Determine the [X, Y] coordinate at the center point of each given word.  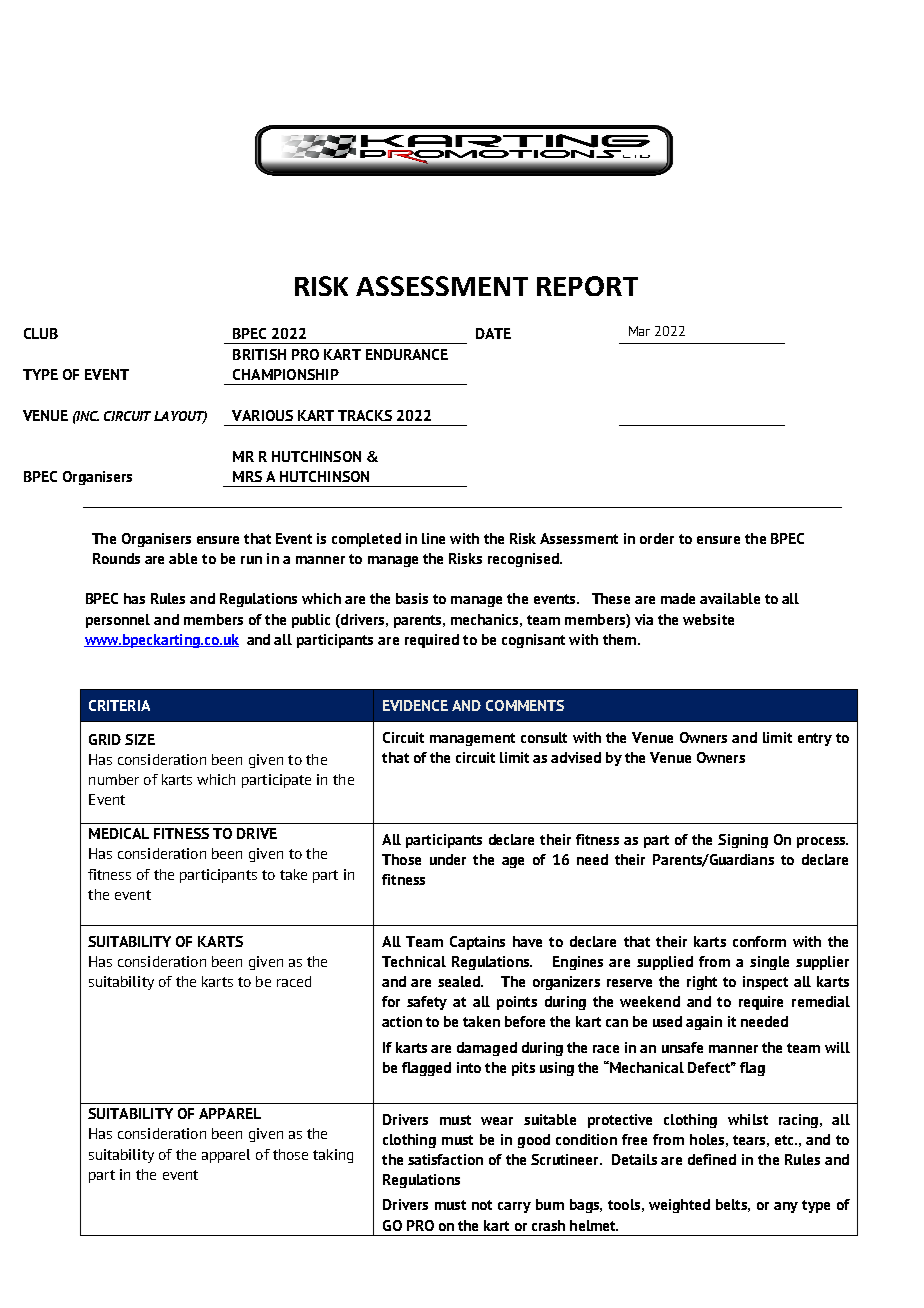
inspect [765, 983]
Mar [639, 331]
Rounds [116, 558]
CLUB [41, 333]
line [433, 538]
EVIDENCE [415, 705]
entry [815, 739]
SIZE [140, 739]
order [657, 538]
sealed [460, 981]
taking [333, 1156]
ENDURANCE [407, 354]
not [482, 1205]
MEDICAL [119, 833]
